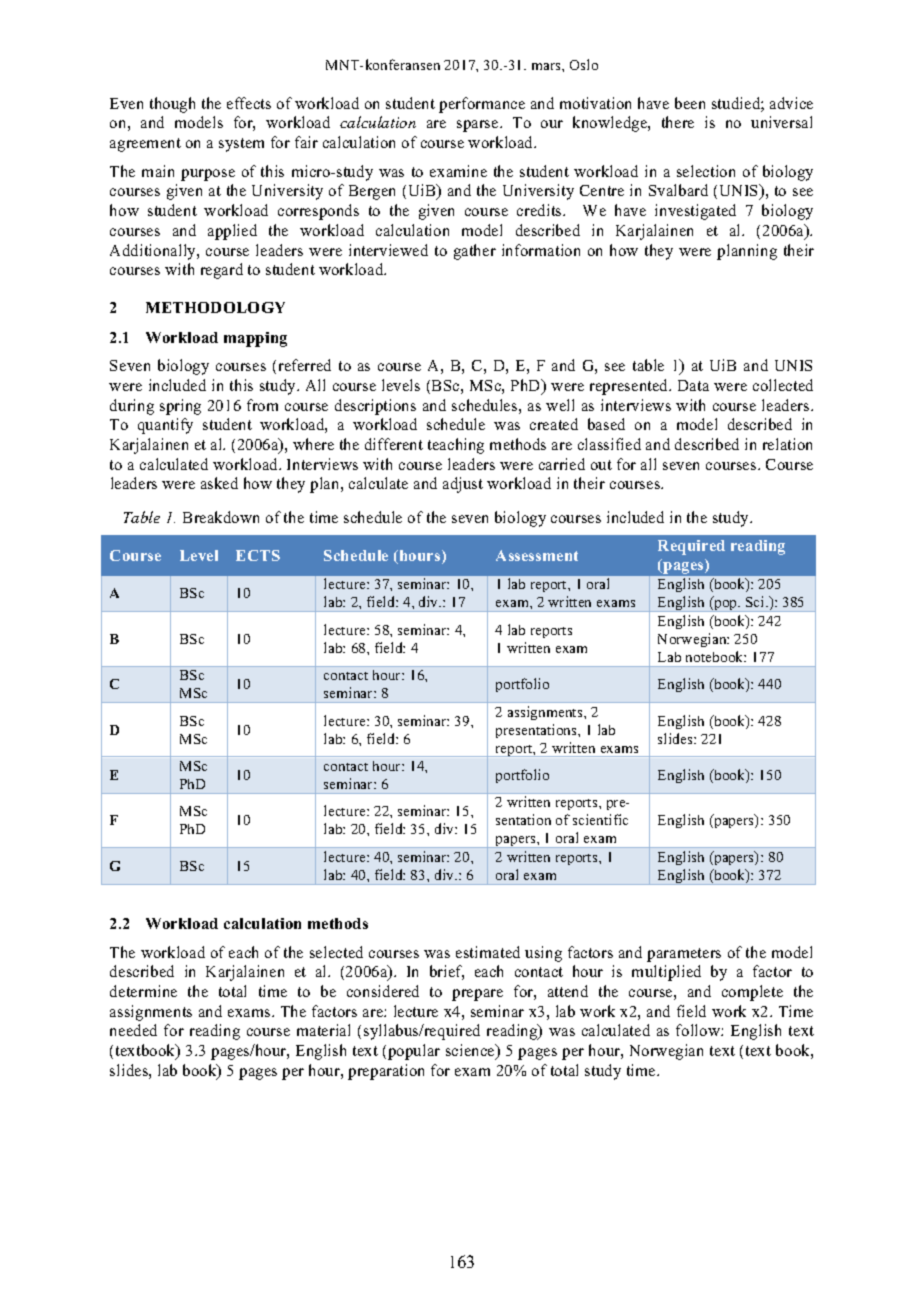  I want to click on Assessment, so click(537, 555).
